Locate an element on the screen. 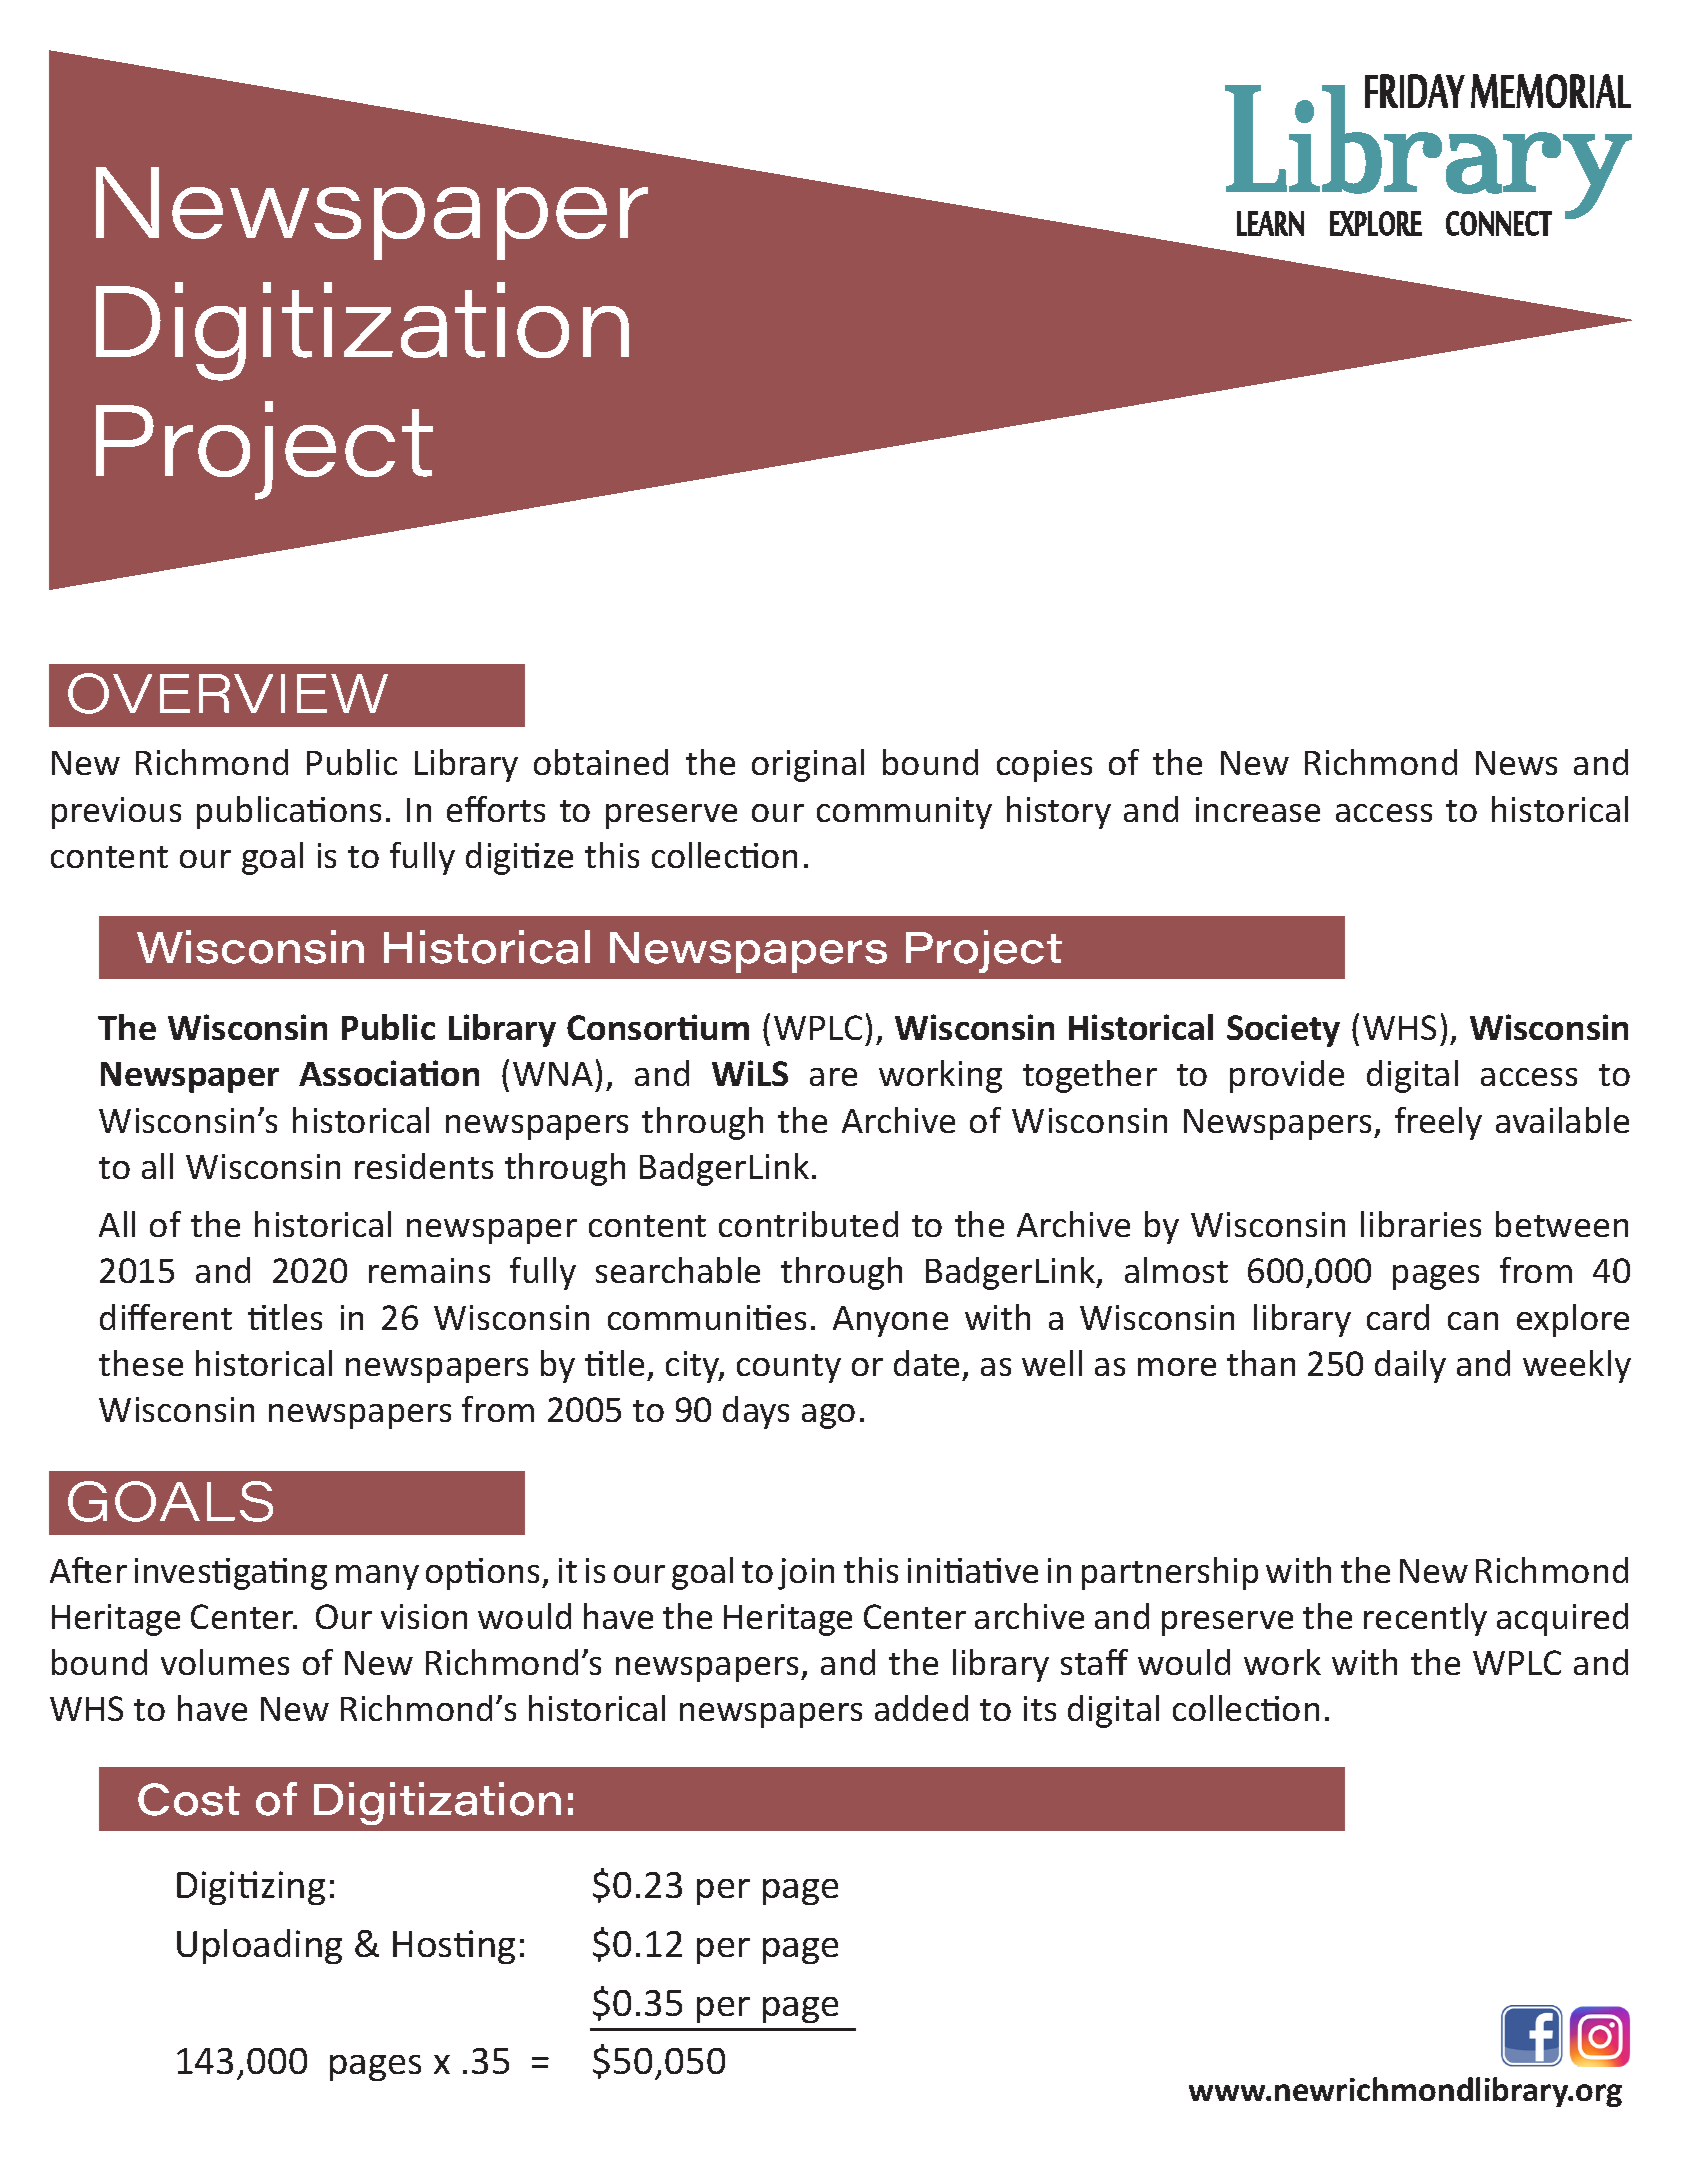  original is located at coordinates (808, 765).
